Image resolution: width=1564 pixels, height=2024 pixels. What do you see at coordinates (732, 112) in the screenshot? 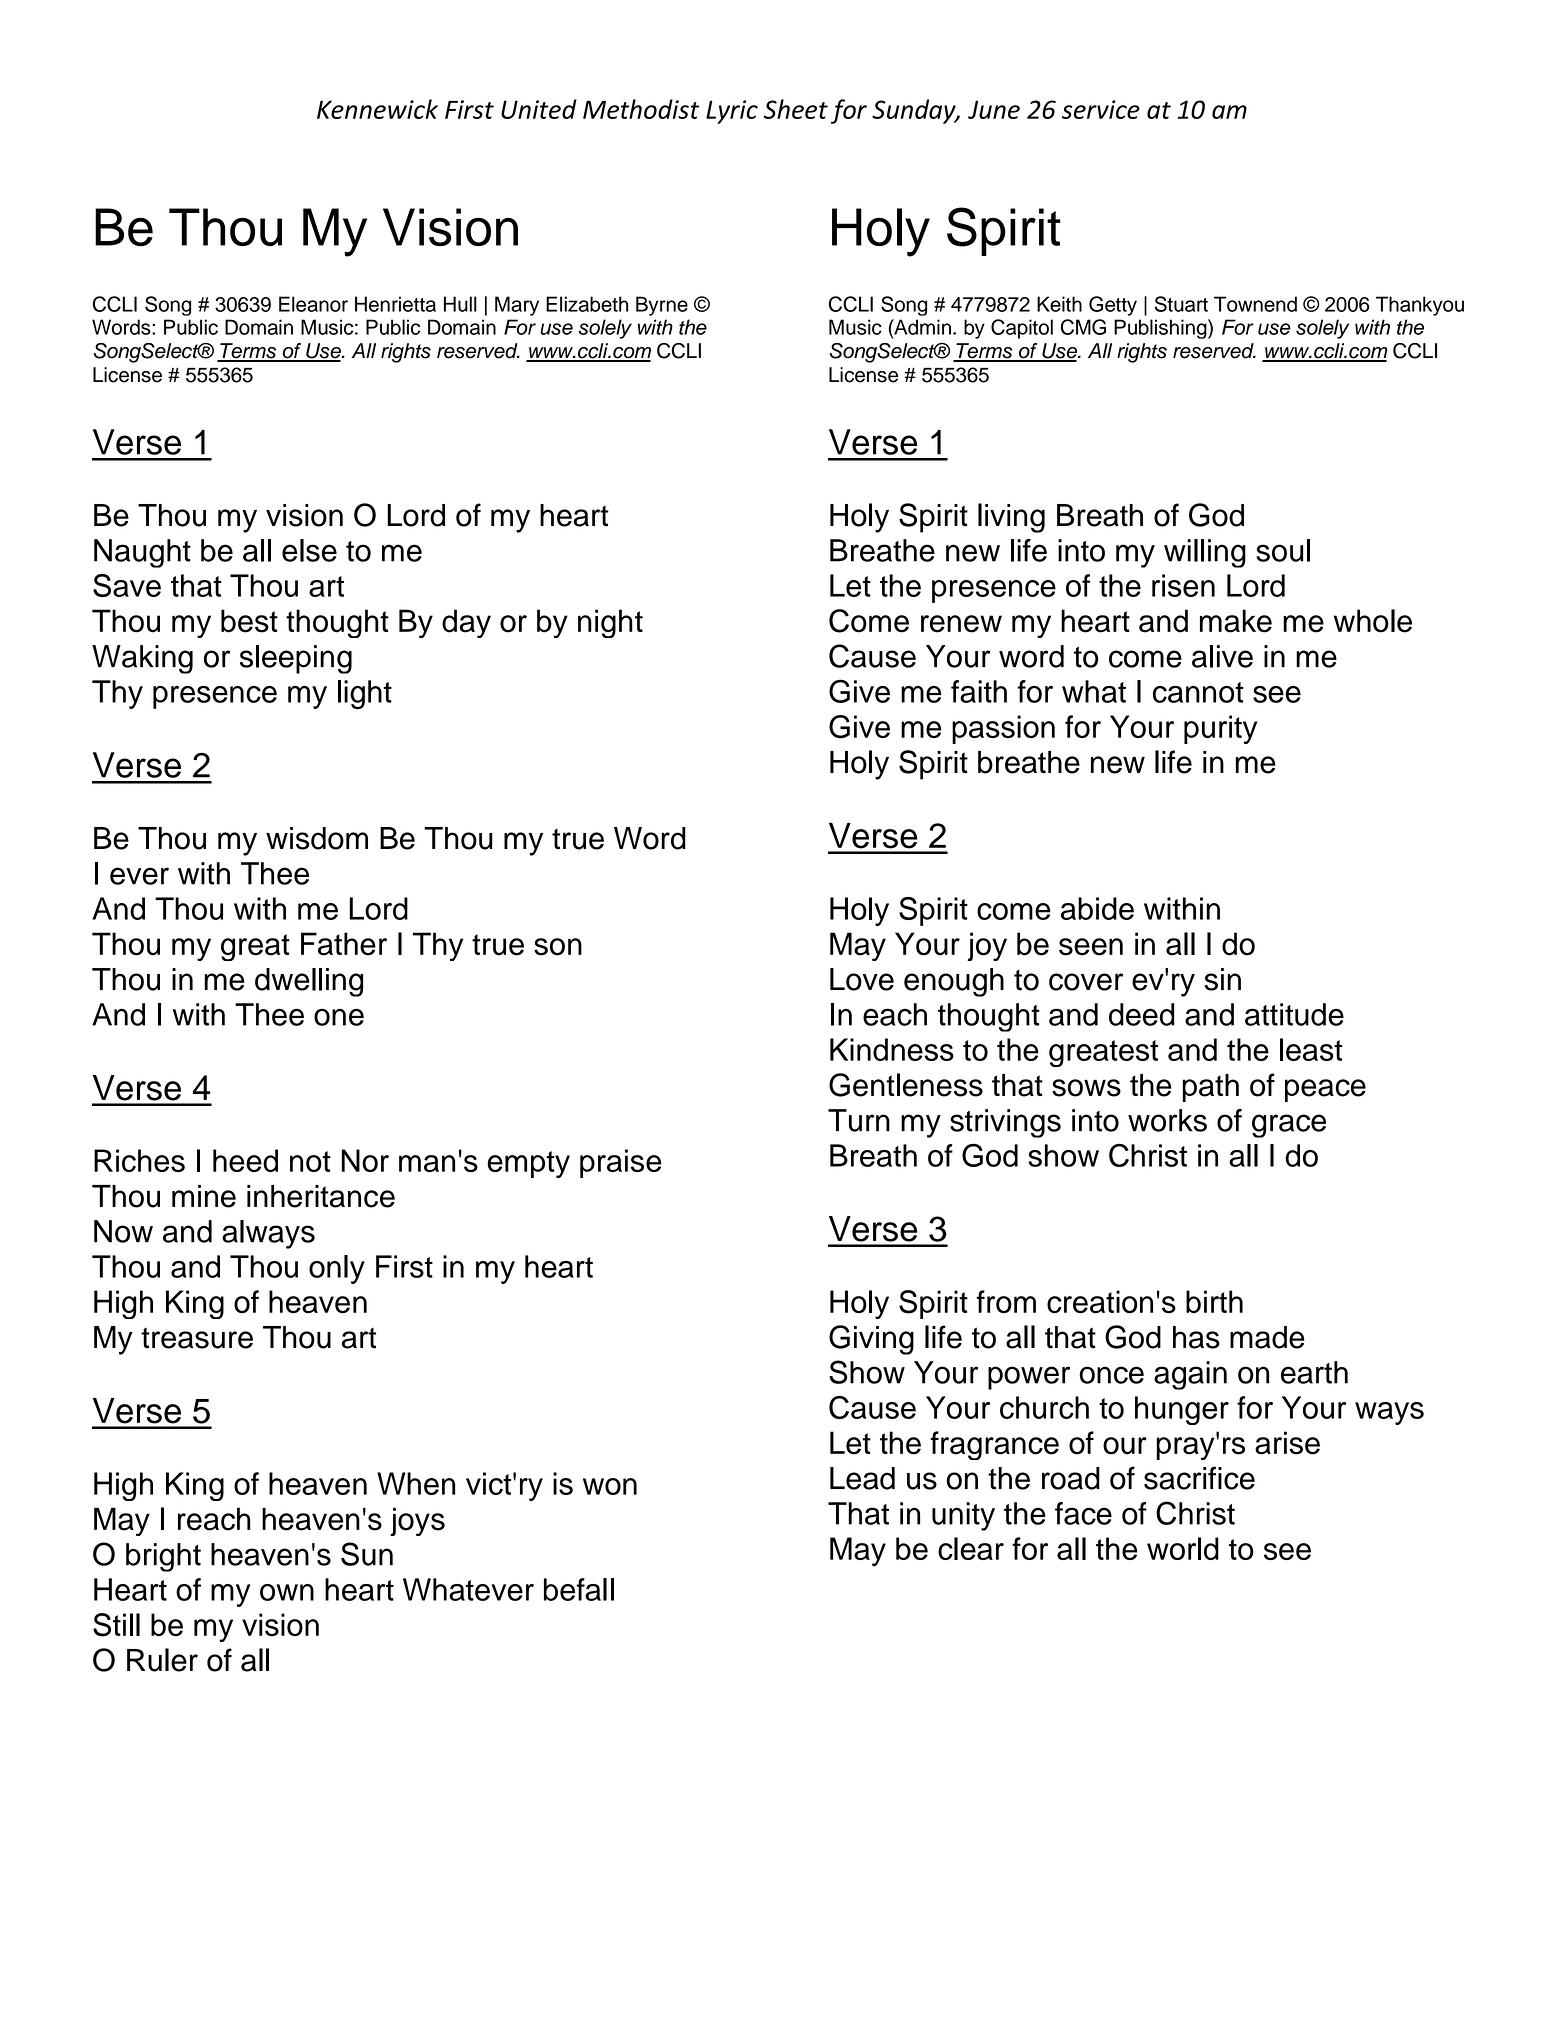
I see `Lyric` at bounding box center [732, 112].
